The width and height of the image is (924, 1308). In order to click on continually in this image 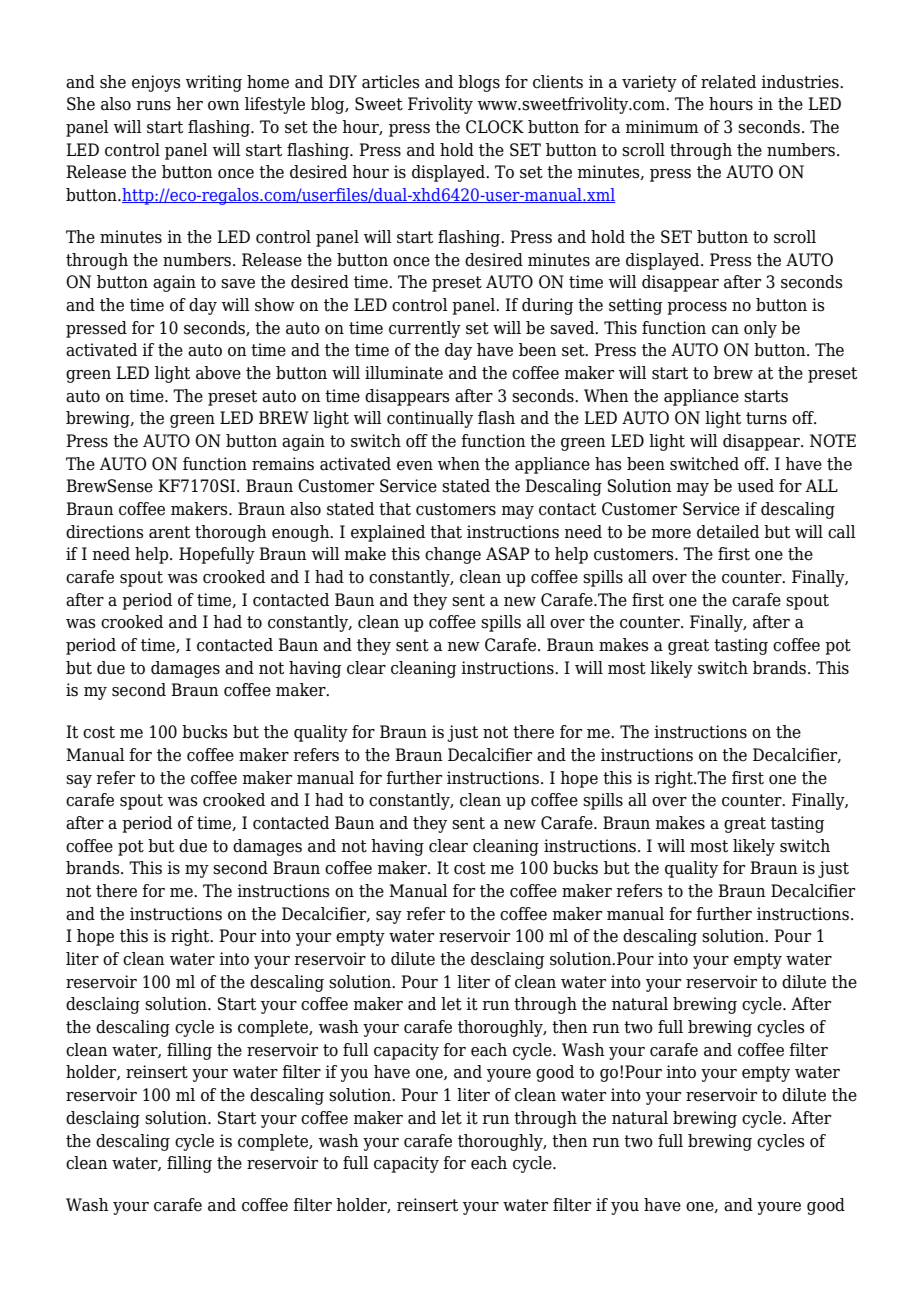, I will do `click(430, 419)`.
